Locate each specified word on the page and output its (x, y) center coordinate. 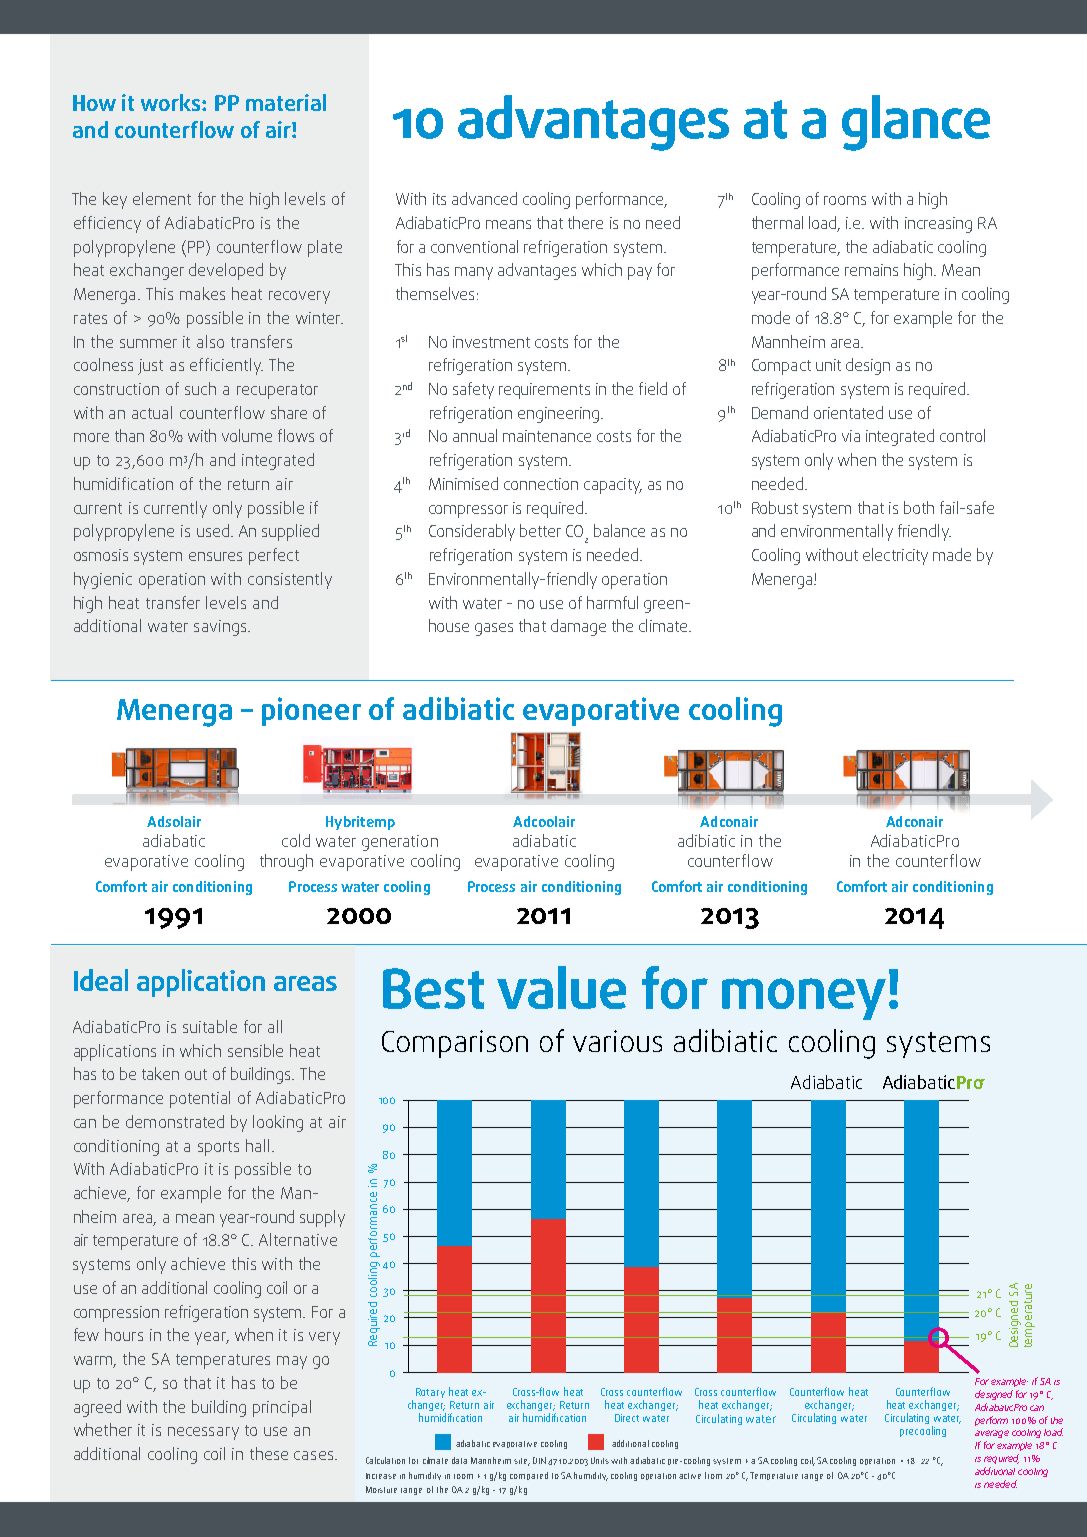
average (992, 1434)
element (162, 198)
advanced (484, 198)
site (522, 1462)
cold (296, 840)
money (804, 999)
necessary (203, 1433)
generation (400, 843)
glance (916, 123)
